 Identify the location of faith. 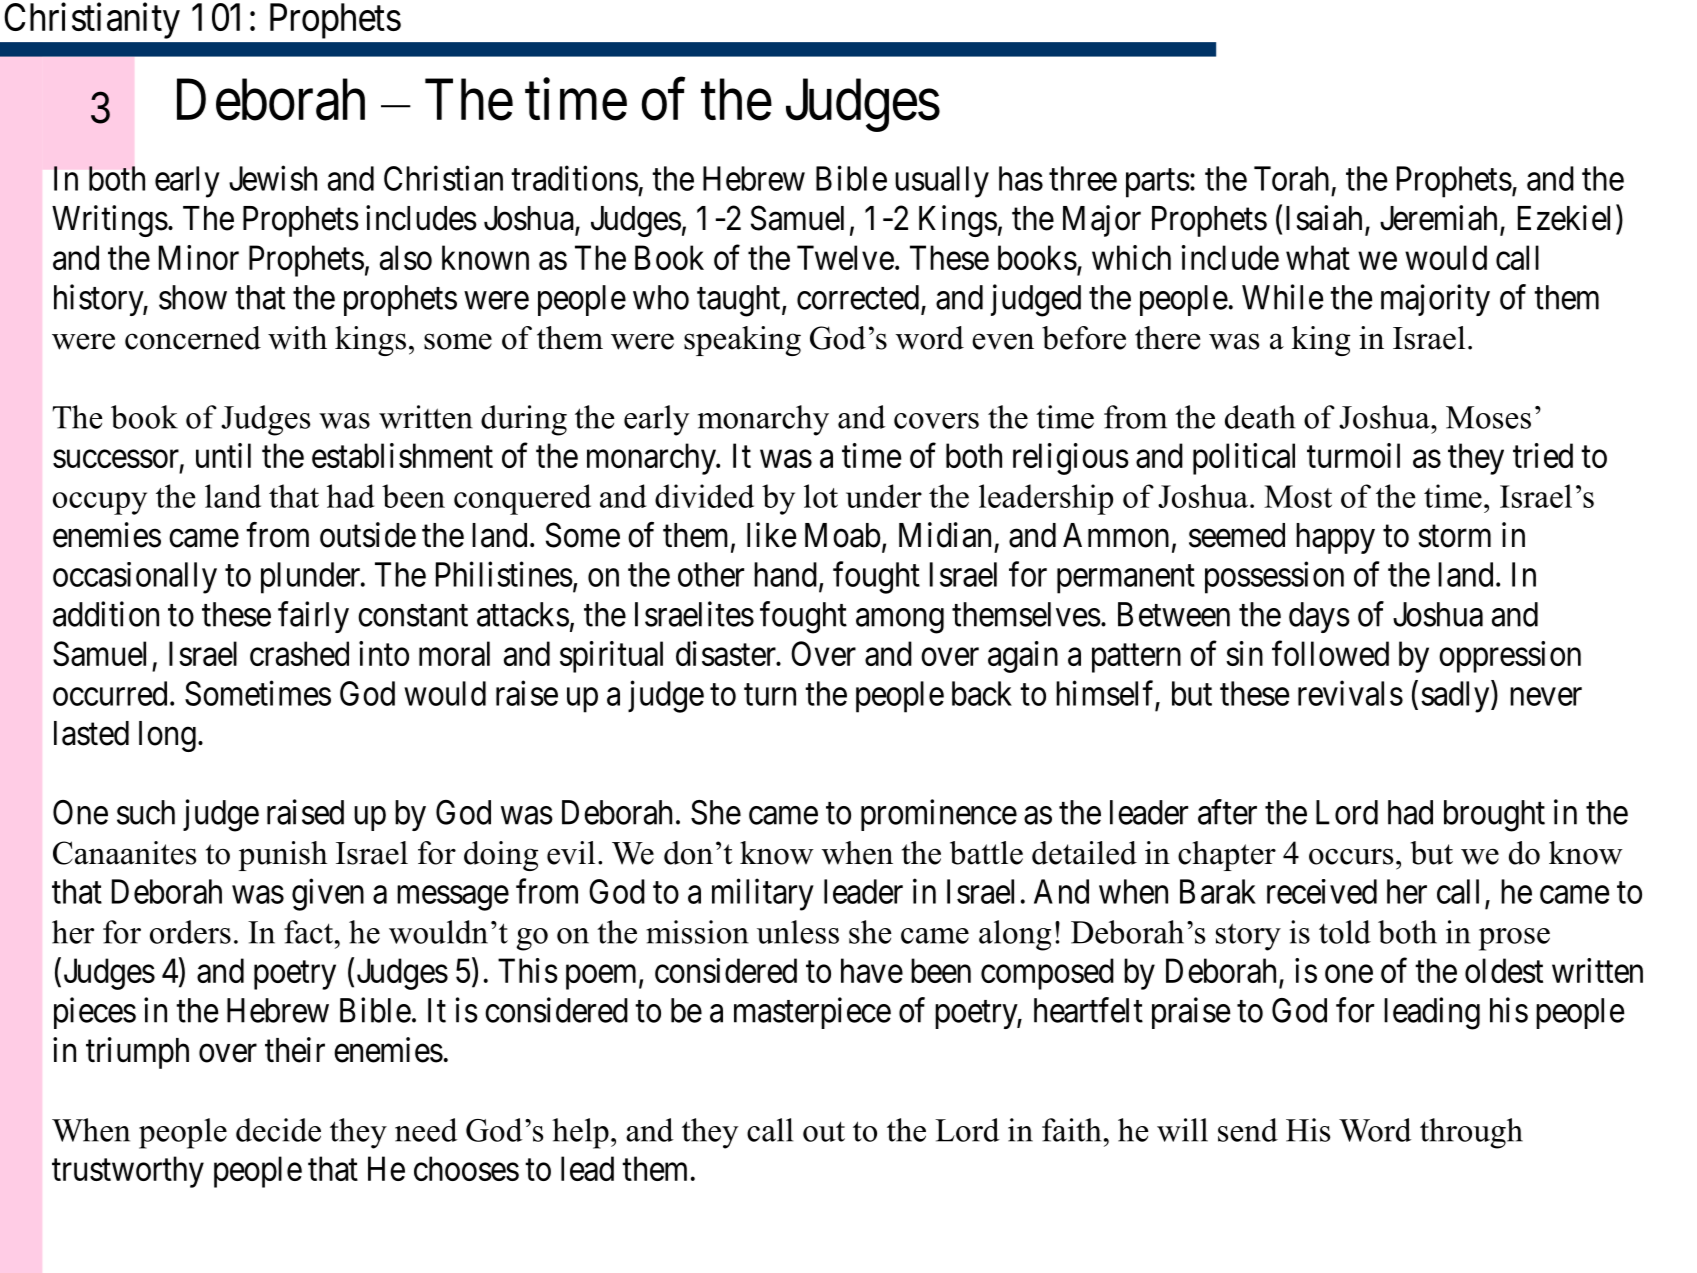
(1072, 1130).
